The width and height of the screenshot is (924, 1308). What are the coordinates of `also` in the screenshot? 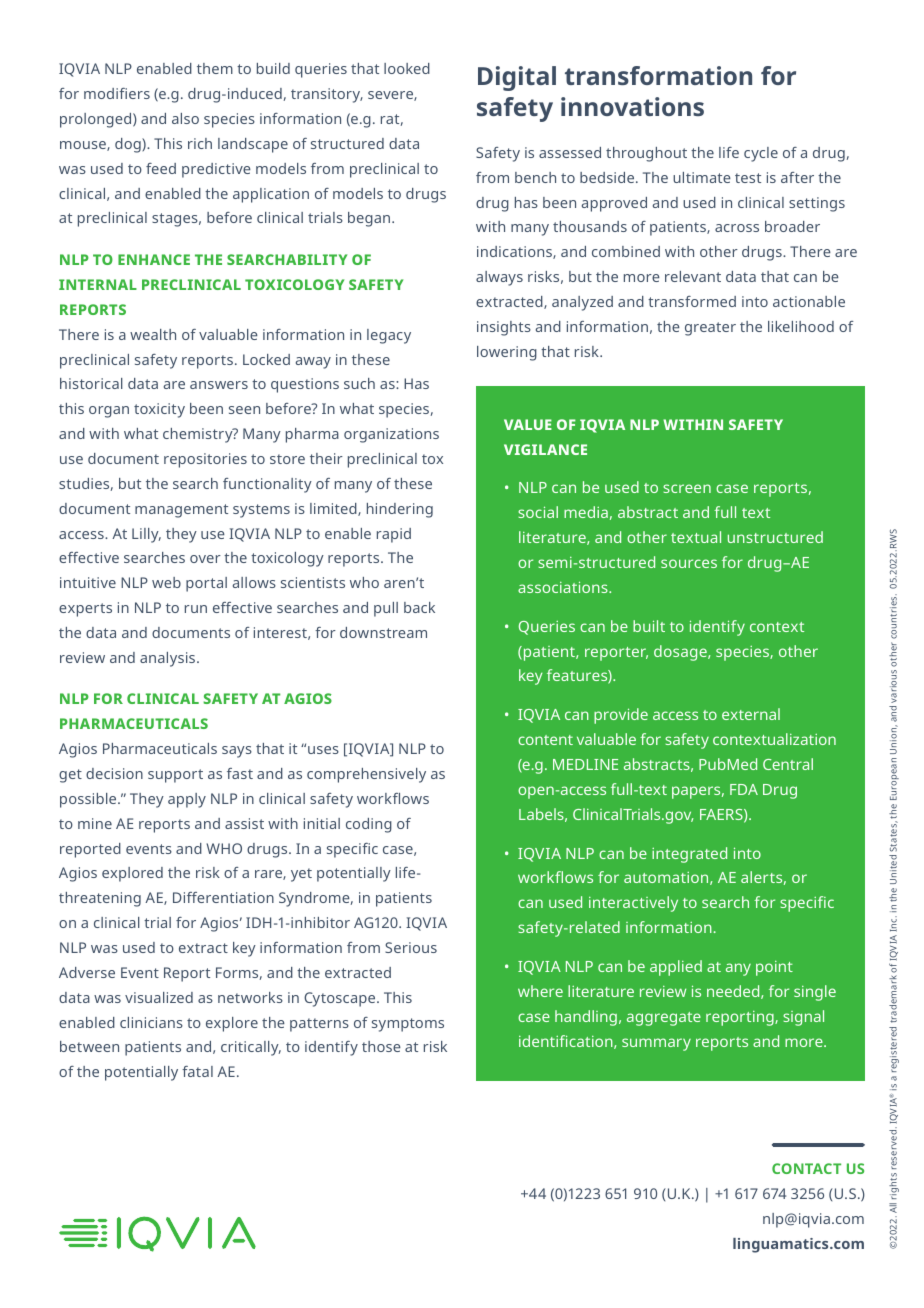 It's located at (185, 118).
